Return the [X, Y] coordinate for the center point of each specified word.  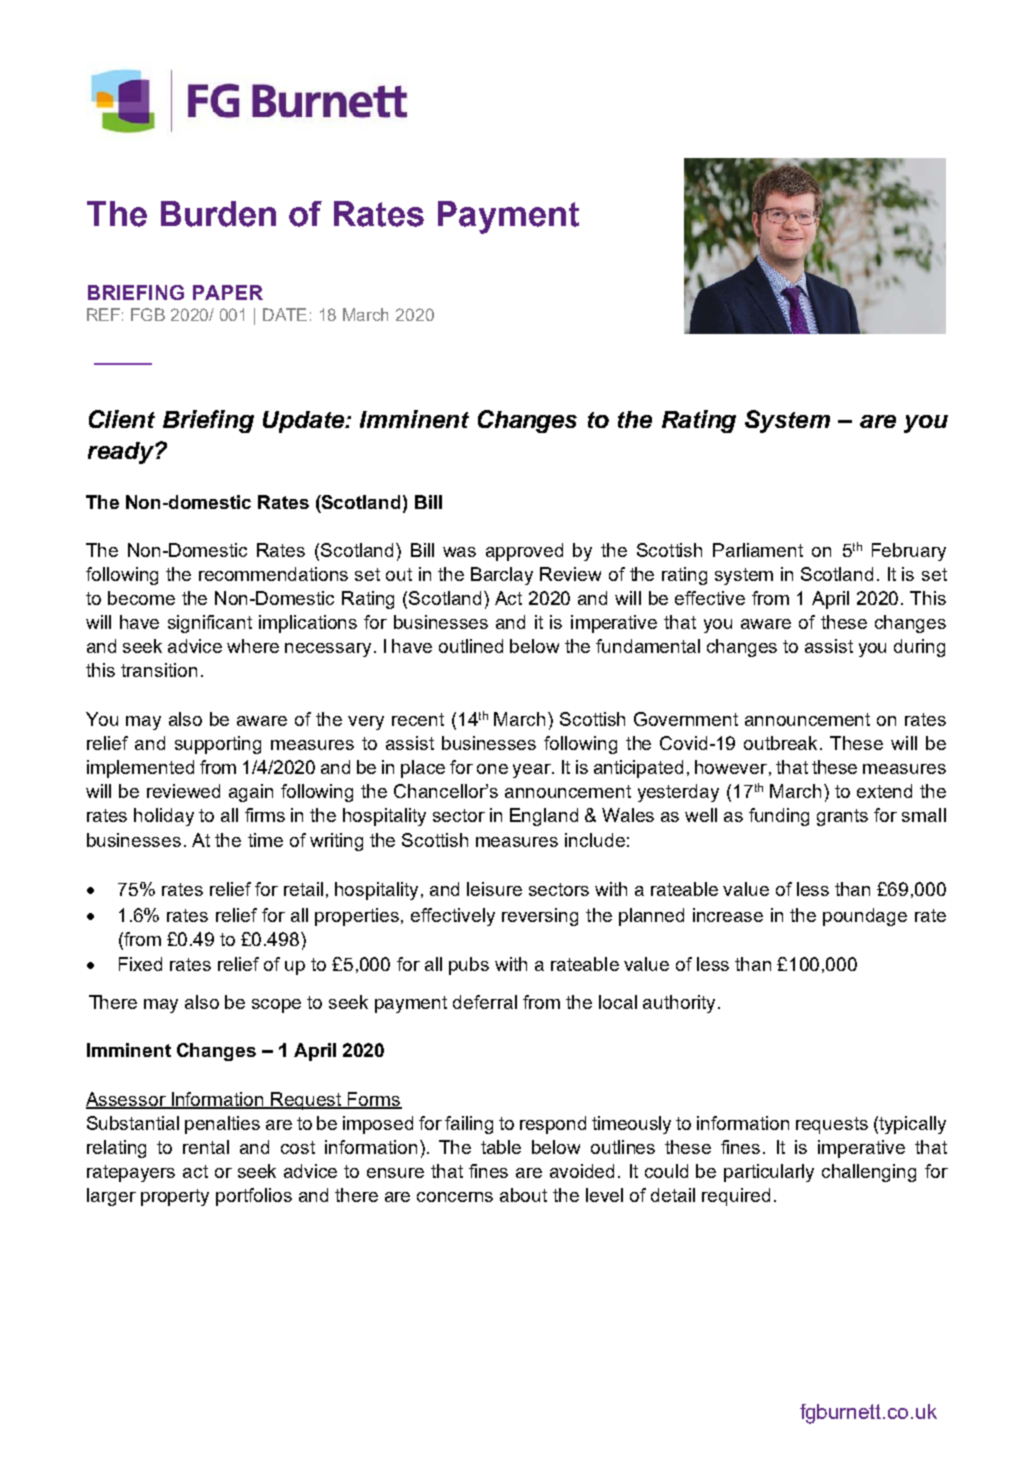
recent [418, 719]
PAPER [228, 292]
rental [206, 1147]
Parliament [758, 550]
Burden [218, 214]
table [501, 1147]
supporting [218, 745]
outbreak [782, 743]
